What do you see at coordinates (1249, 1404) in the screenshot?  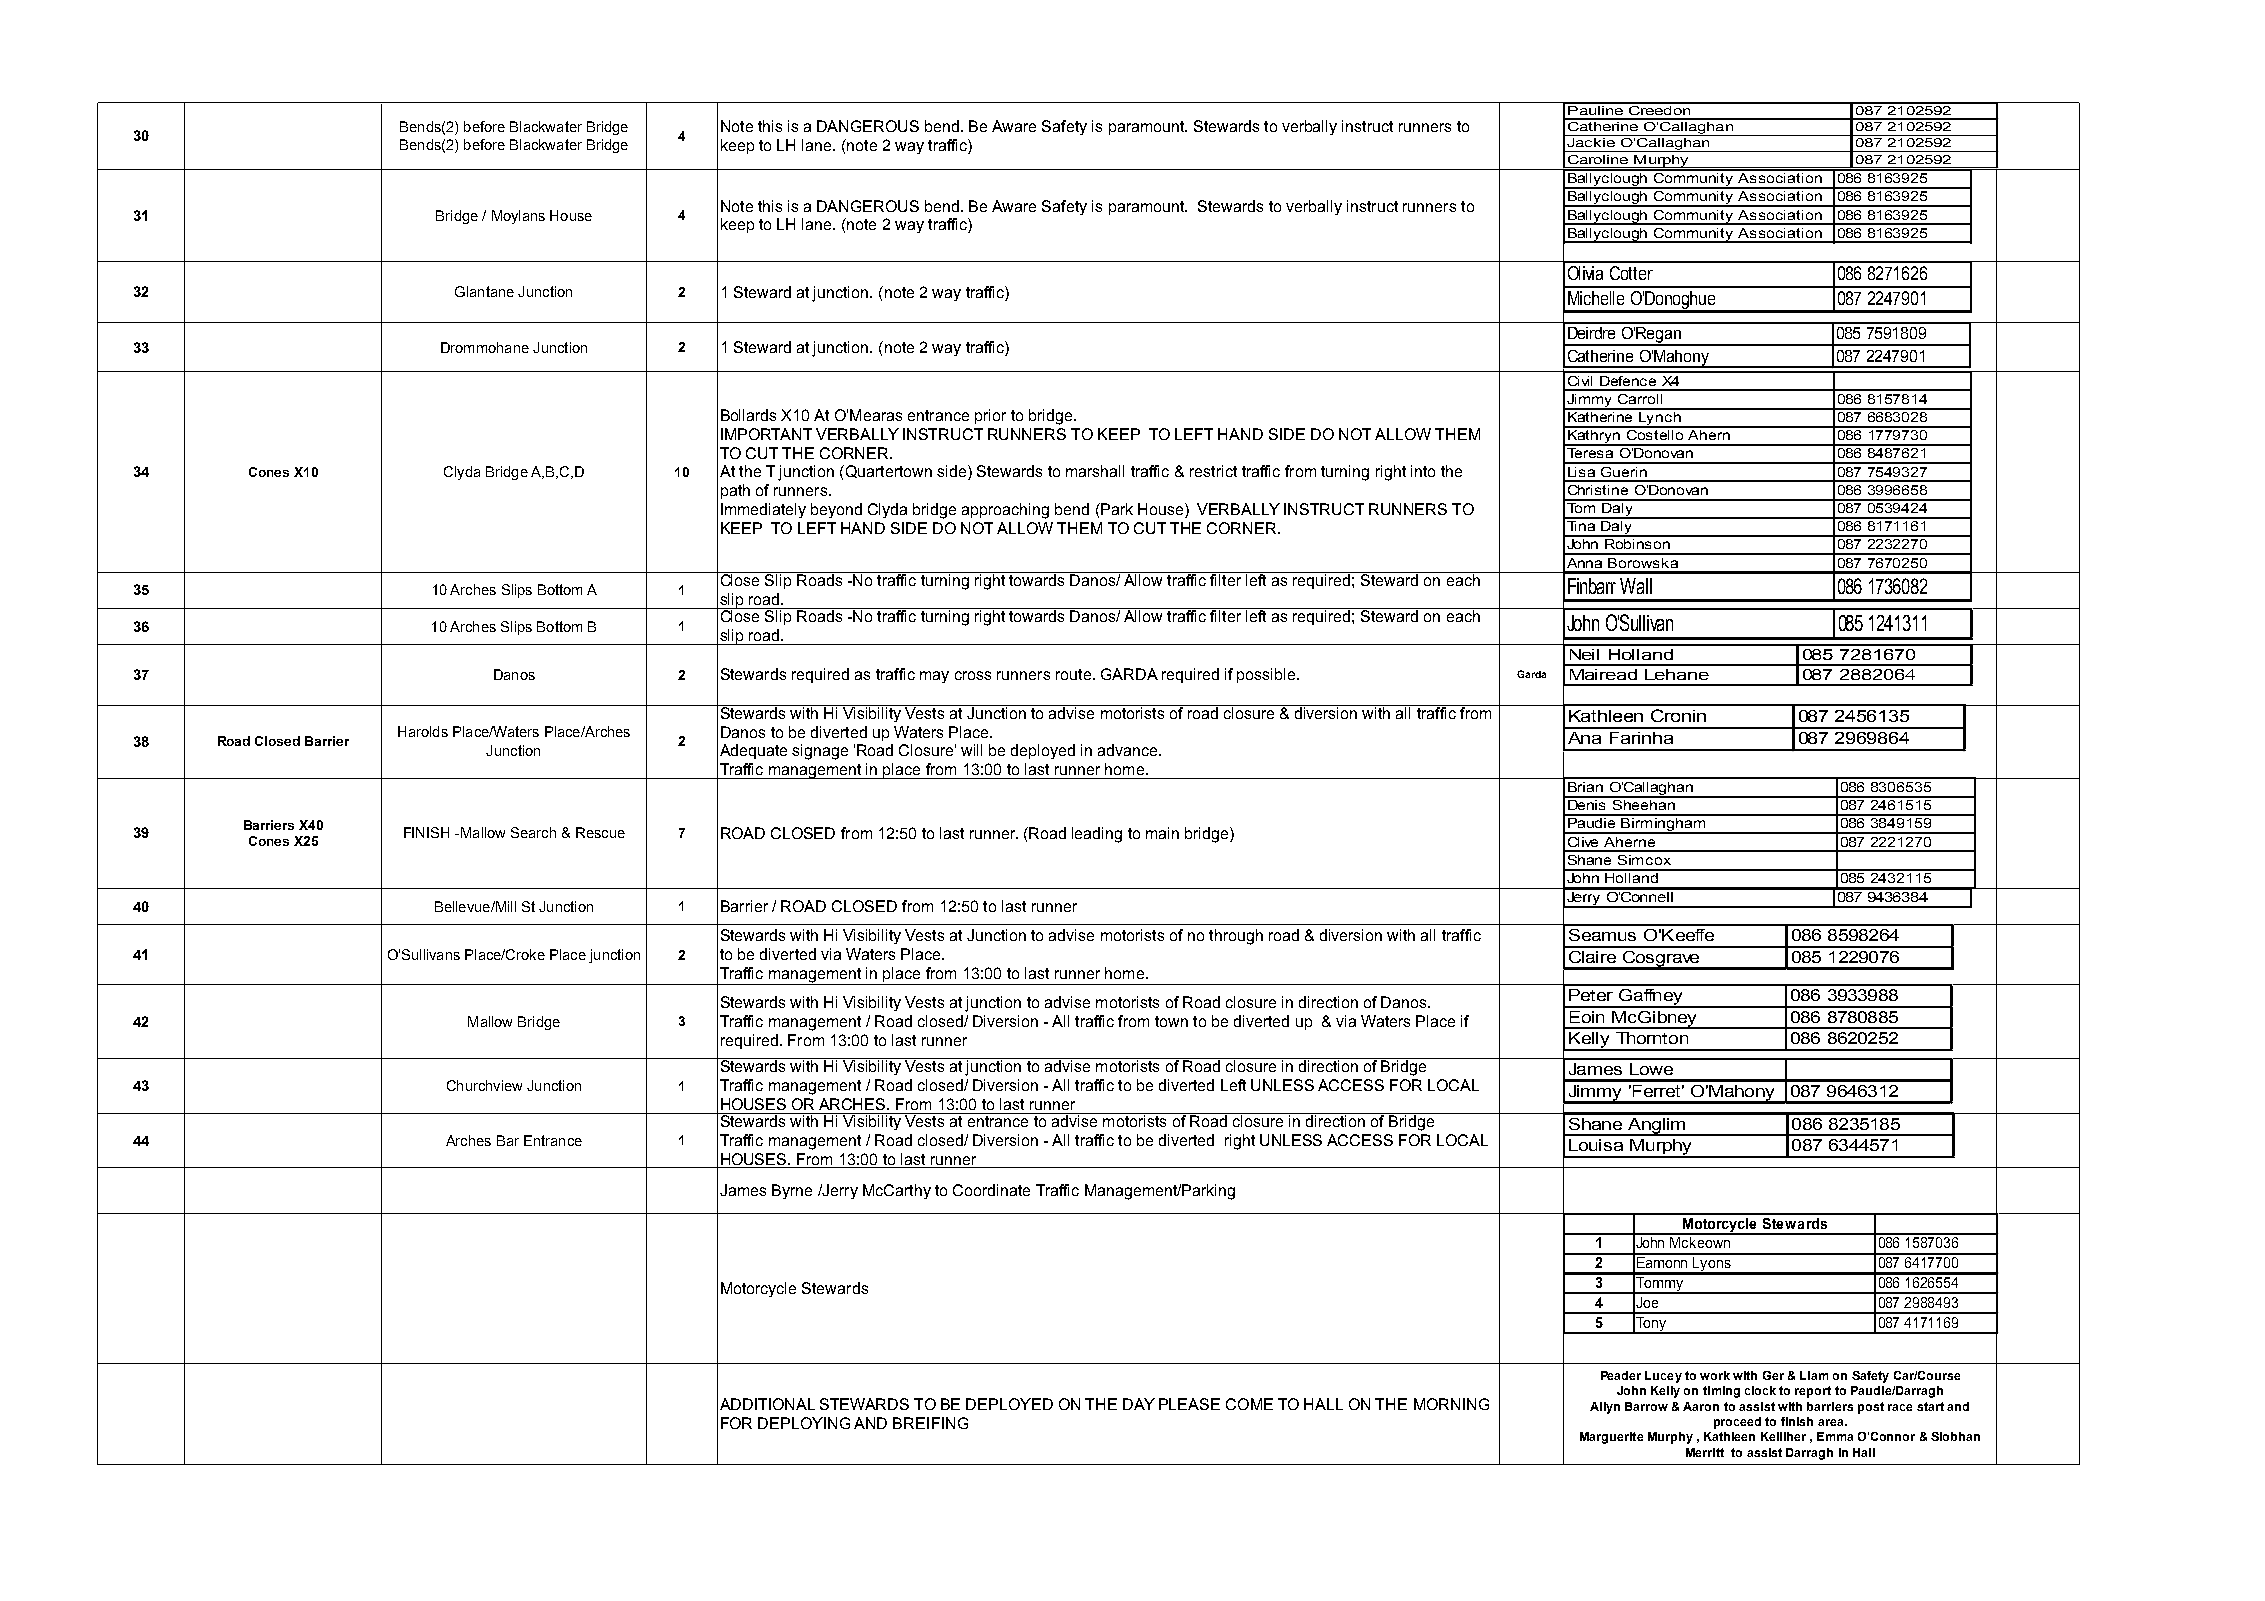 I see `COME` at bounding box center [1249, 1404].
